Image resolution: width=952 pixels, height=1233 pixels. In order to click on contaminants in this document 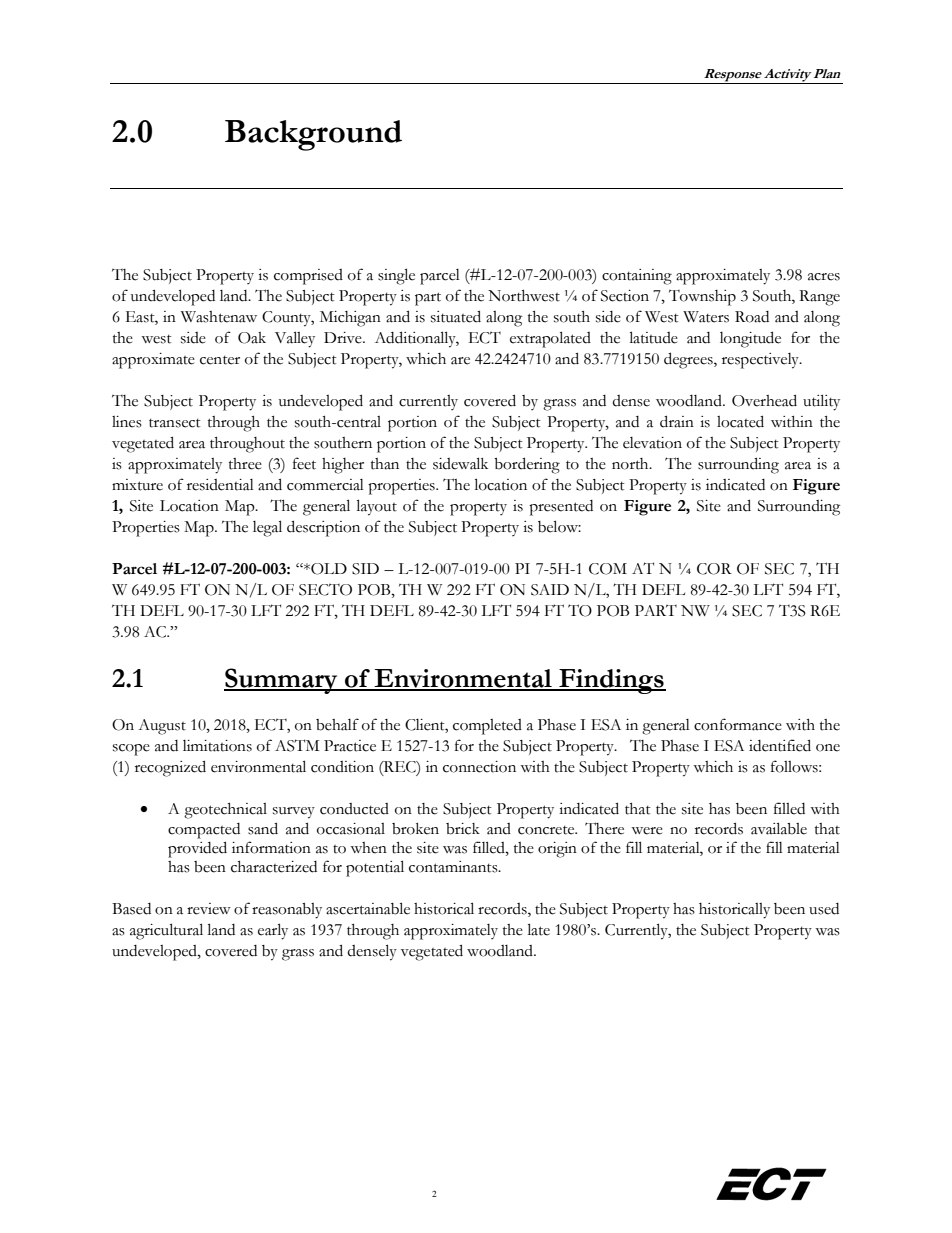, I will do `click(454, 867)`.
